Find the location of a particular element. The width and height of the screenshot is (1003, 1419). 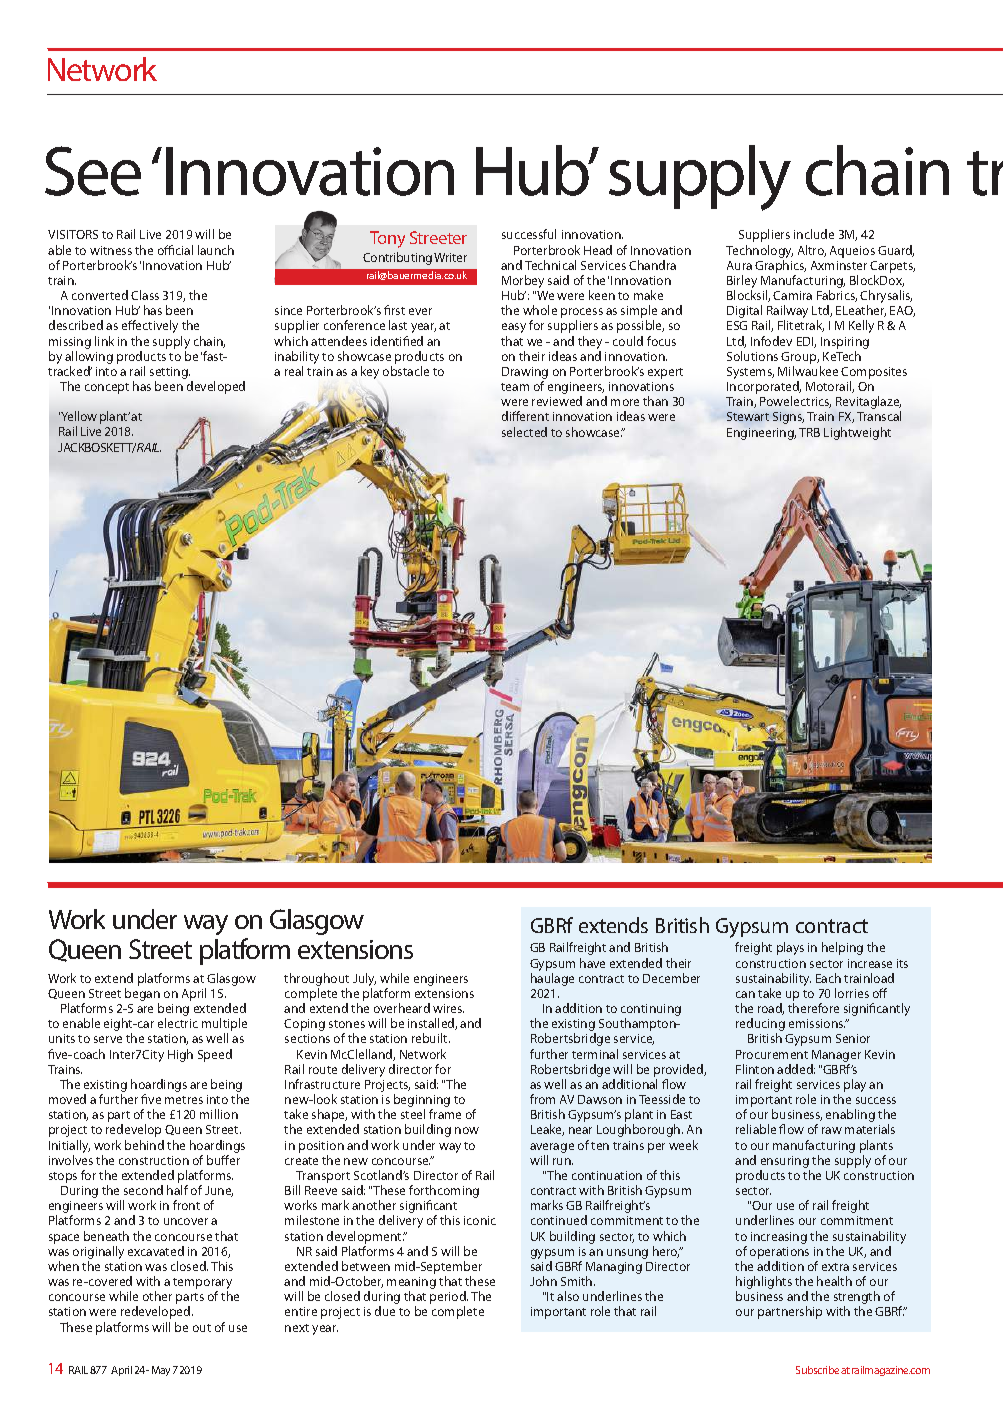

concept is located at coordinates (107, 388).
